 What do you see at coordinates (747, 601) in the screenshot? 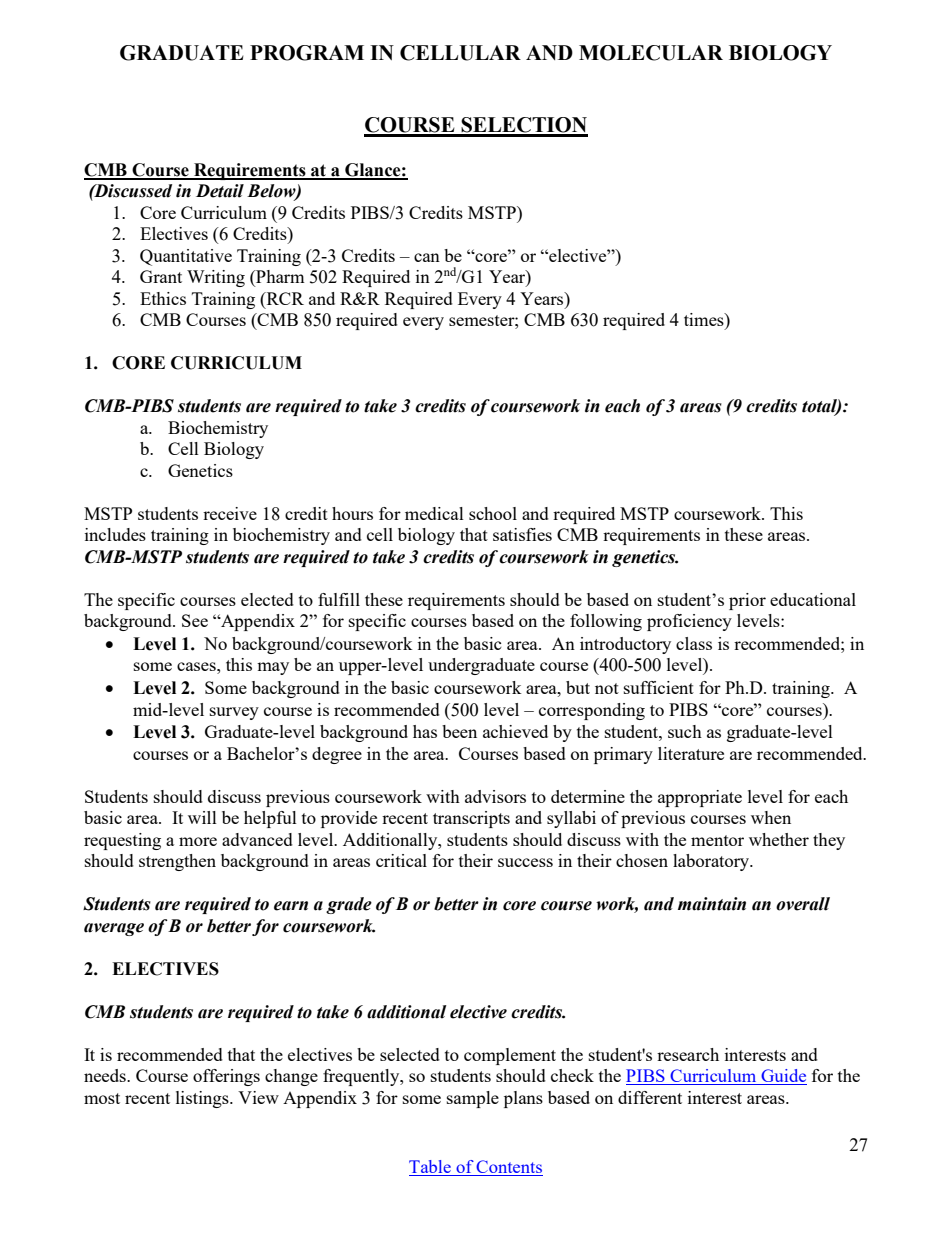
I see `prior` at bounding box center [747, 601].
